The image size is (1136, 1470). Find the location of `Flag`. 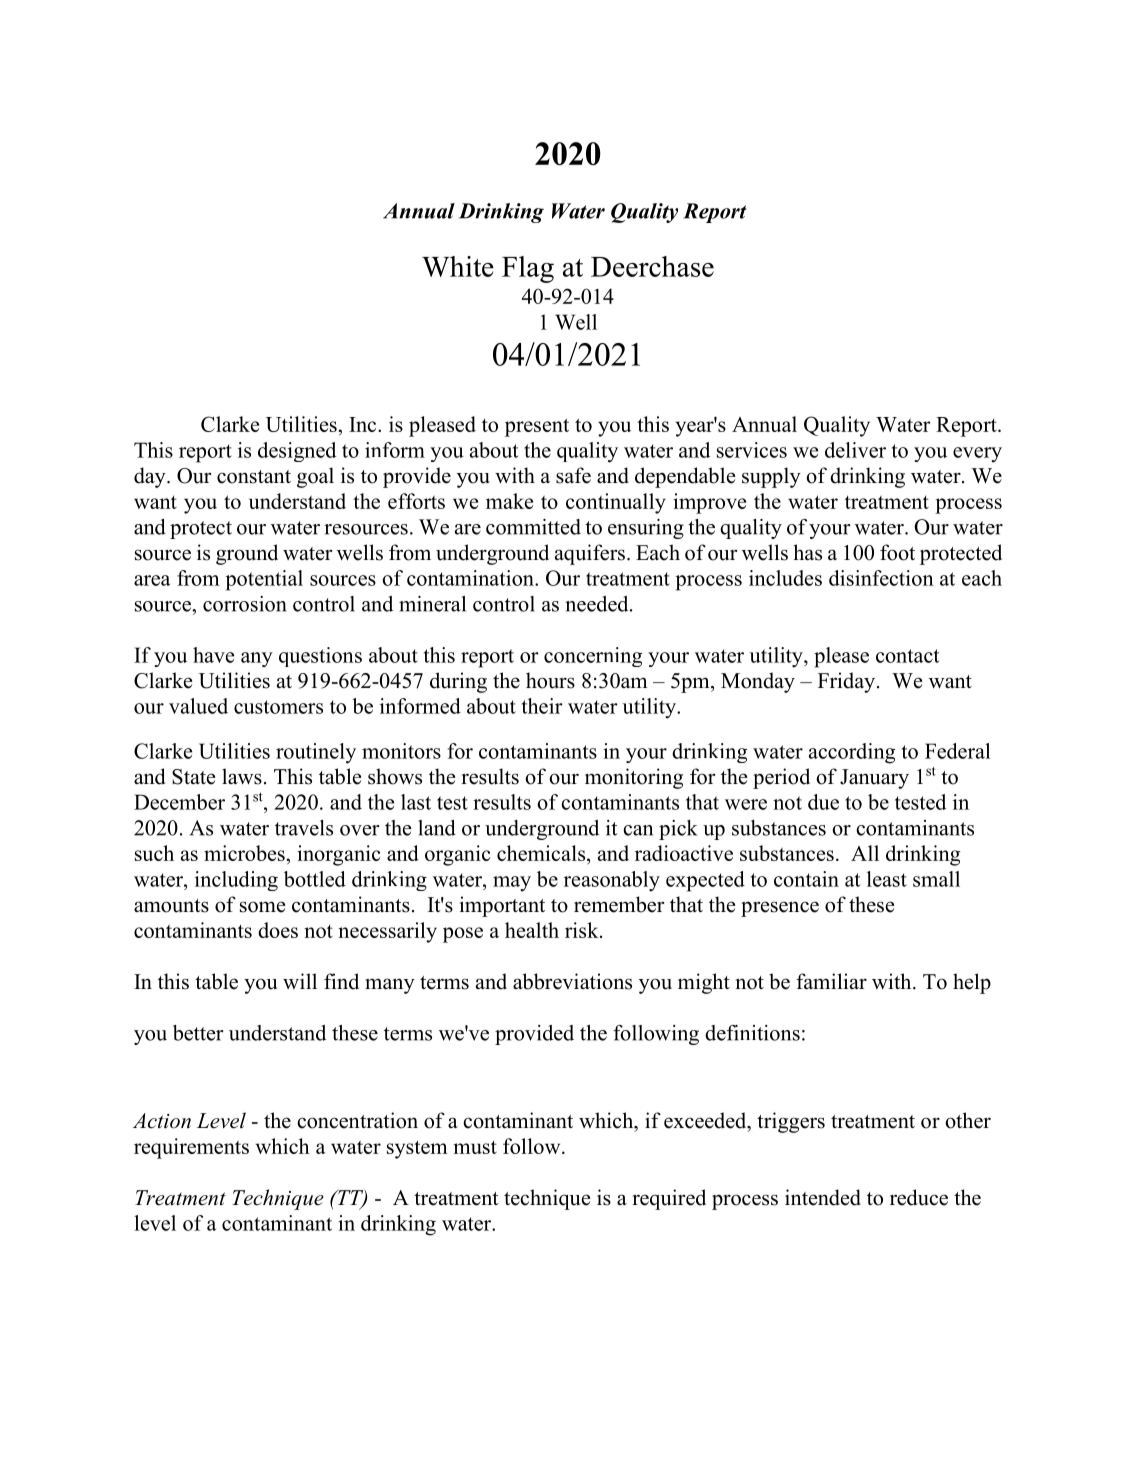

Flag is located at coordinates (528, 269).
